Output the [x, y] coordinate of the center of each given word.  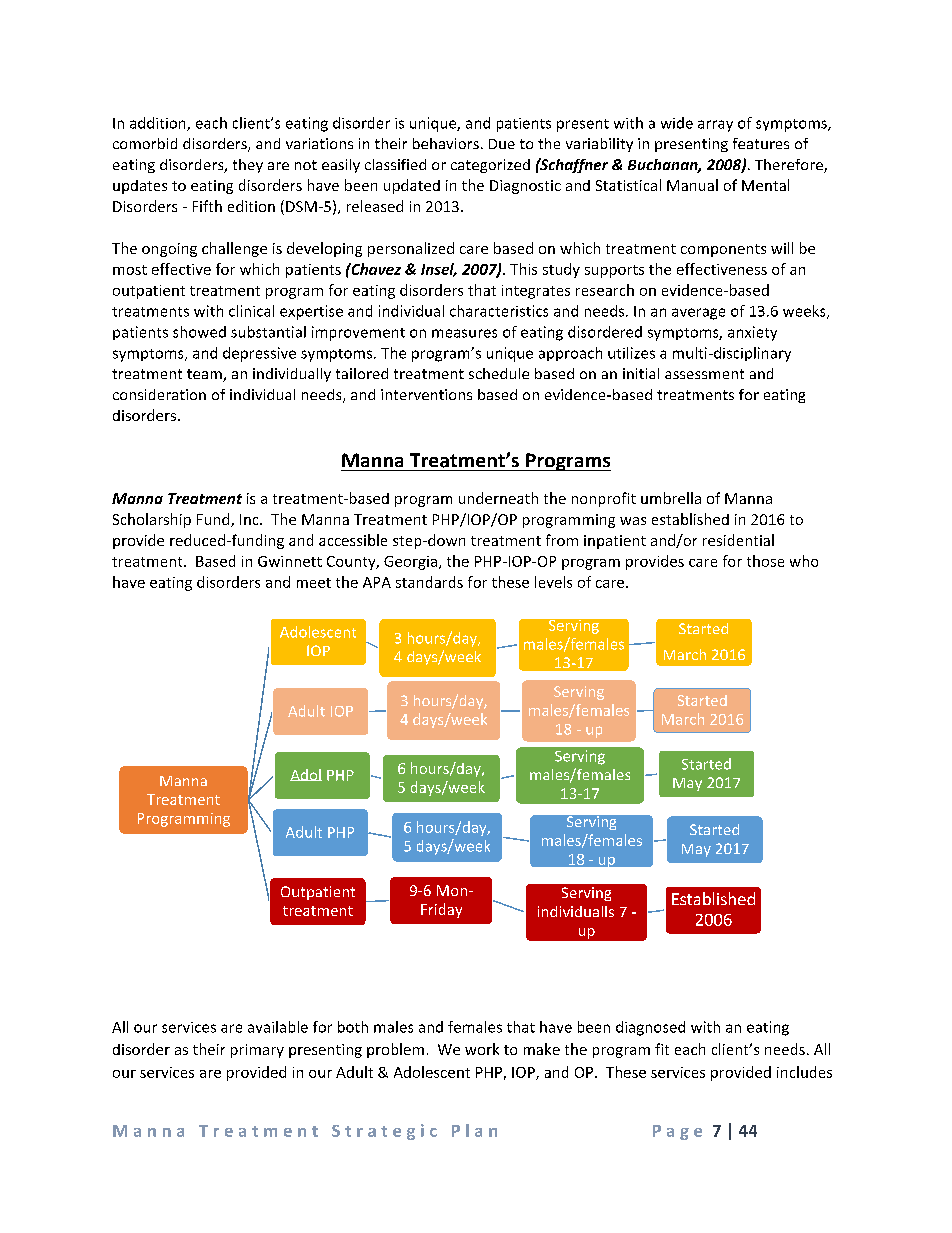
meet [314, 583]
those [765, 561]
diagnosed [650, 1028]
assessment [704, 374]
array [715, 126]
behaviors [446, 143]
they [248, 166]
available [278, 1027]
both [353, 1027]
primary [257, 1051]
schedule [499, 373]
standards [429, 582]
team [205, 375]
